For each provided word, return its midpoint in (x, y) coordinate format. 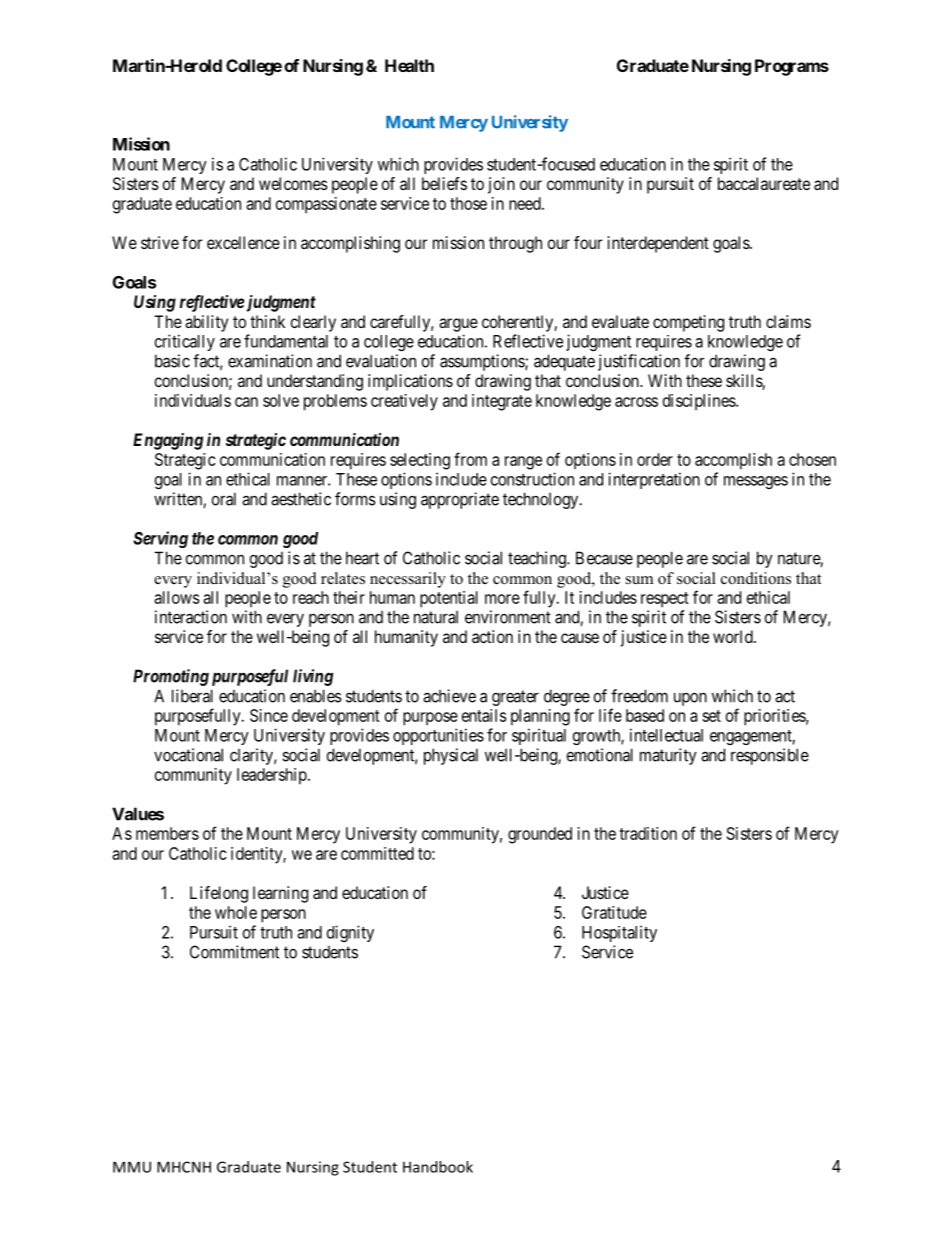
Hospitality (619, 933)
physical (451, 756)
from (470, 459)
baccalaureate (764, 183)
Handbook (438, 1167)
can (246, 402)
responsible (770, 756)
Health (409, 65)
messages (756, 482)
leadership (273, 776)
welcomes (293, 183)
